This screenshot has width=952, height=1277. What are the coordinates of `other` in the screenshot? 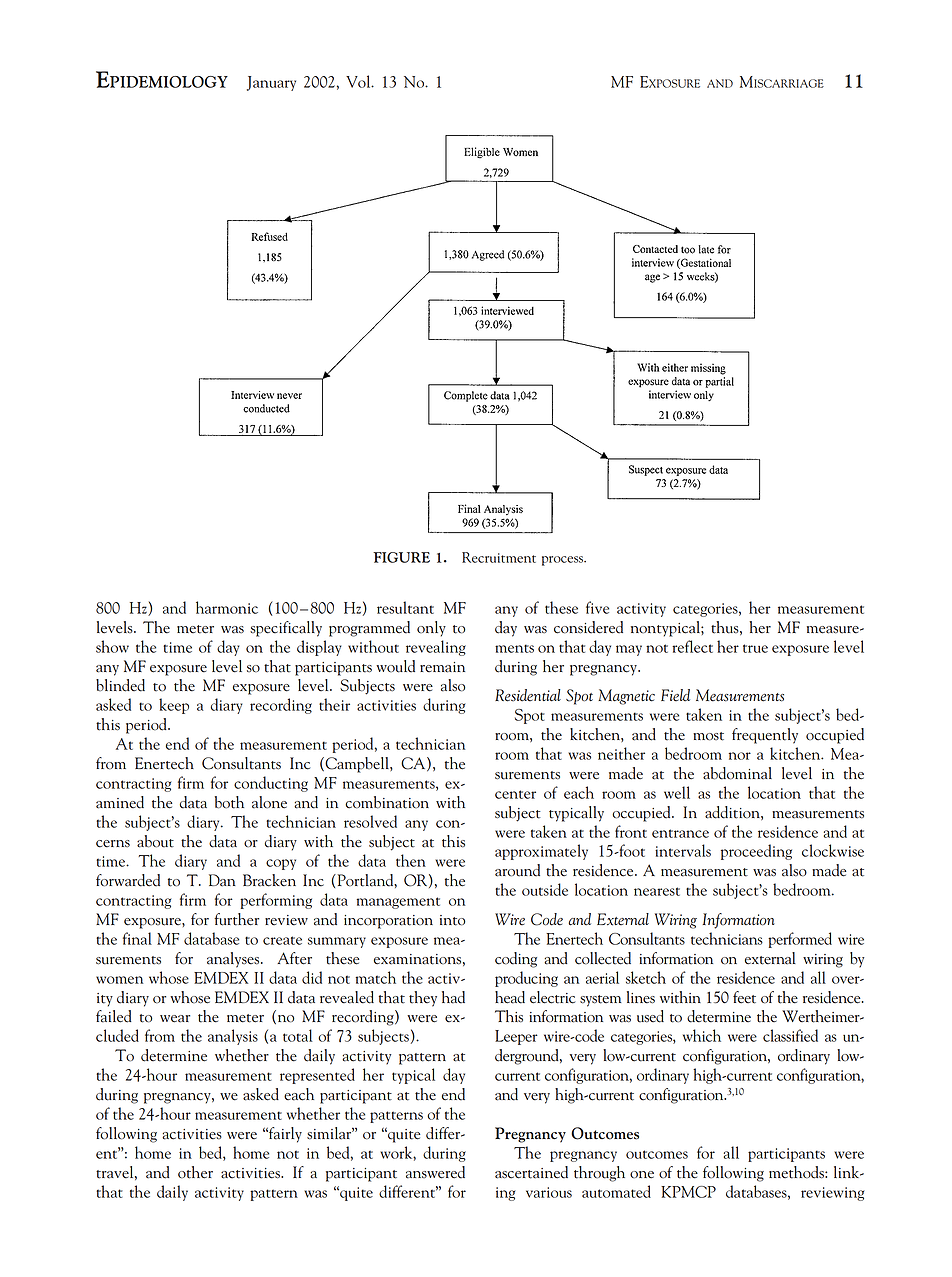 It's located at (195, 1172).
